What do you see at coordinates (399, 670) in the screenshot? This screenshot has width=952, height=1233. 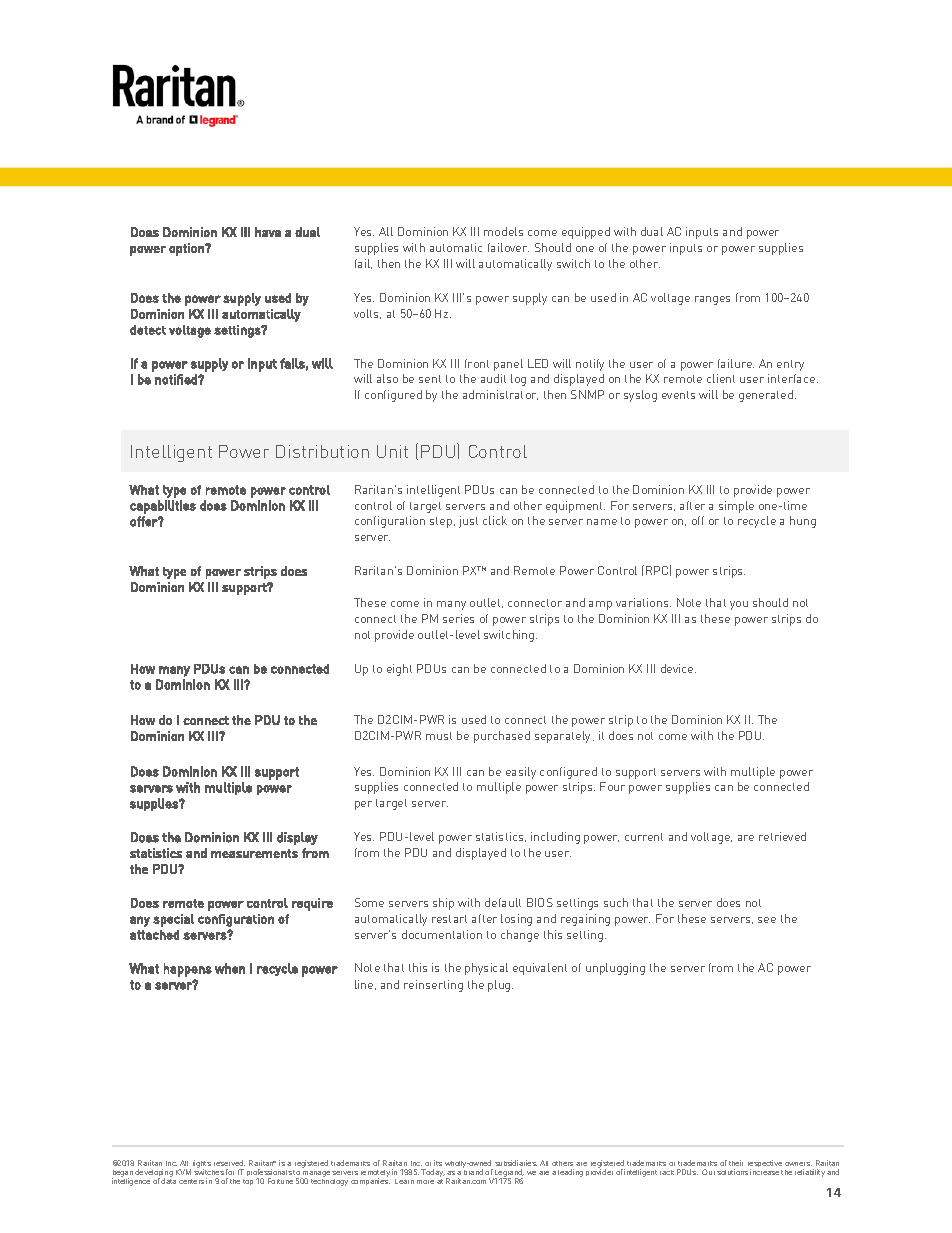 I see `eight` at bounding box center [399, 670].
